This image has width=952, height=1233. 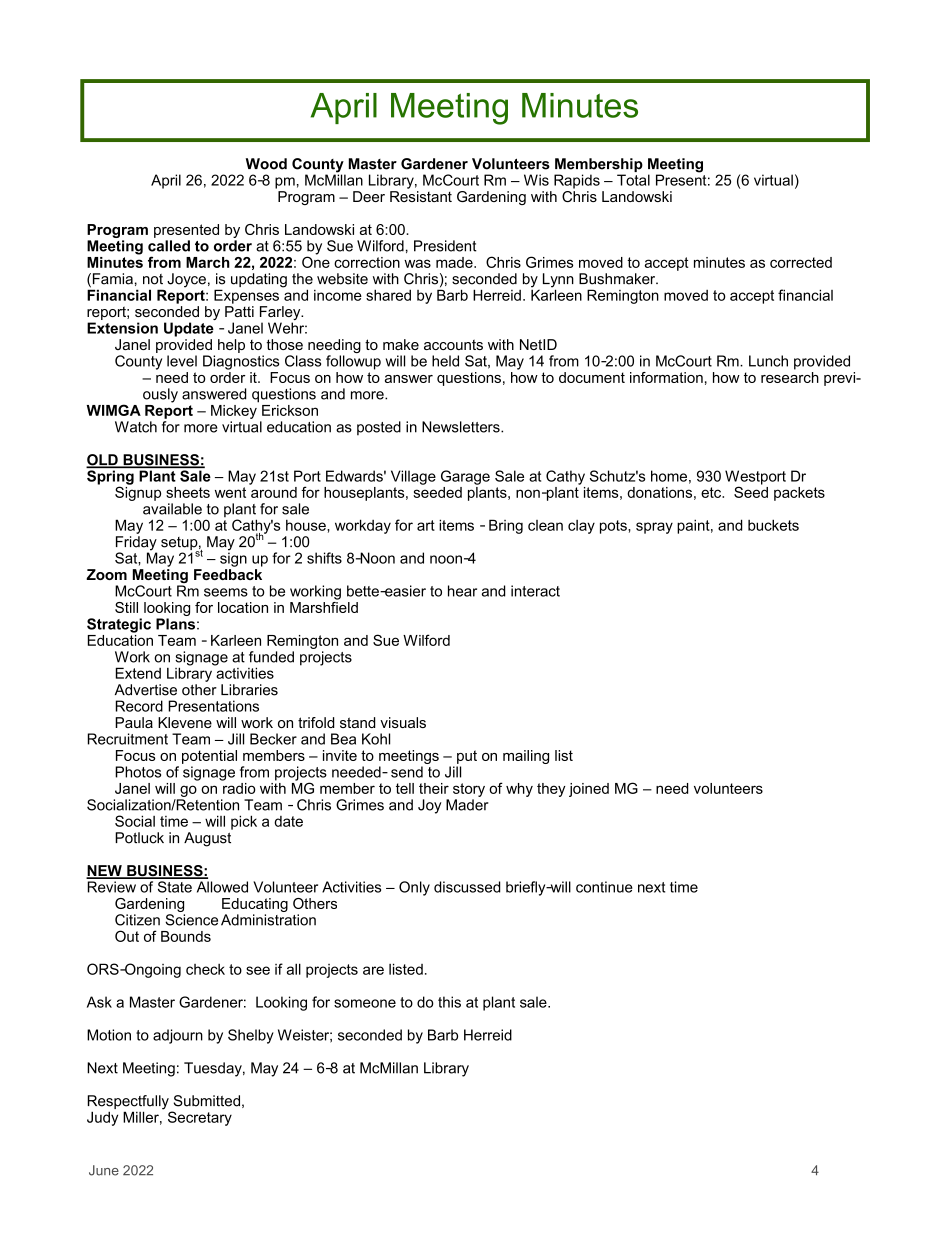 What do you see at coordinates (403, 722) in the image?
I see `visuals` at bounding box center [403, 722].
